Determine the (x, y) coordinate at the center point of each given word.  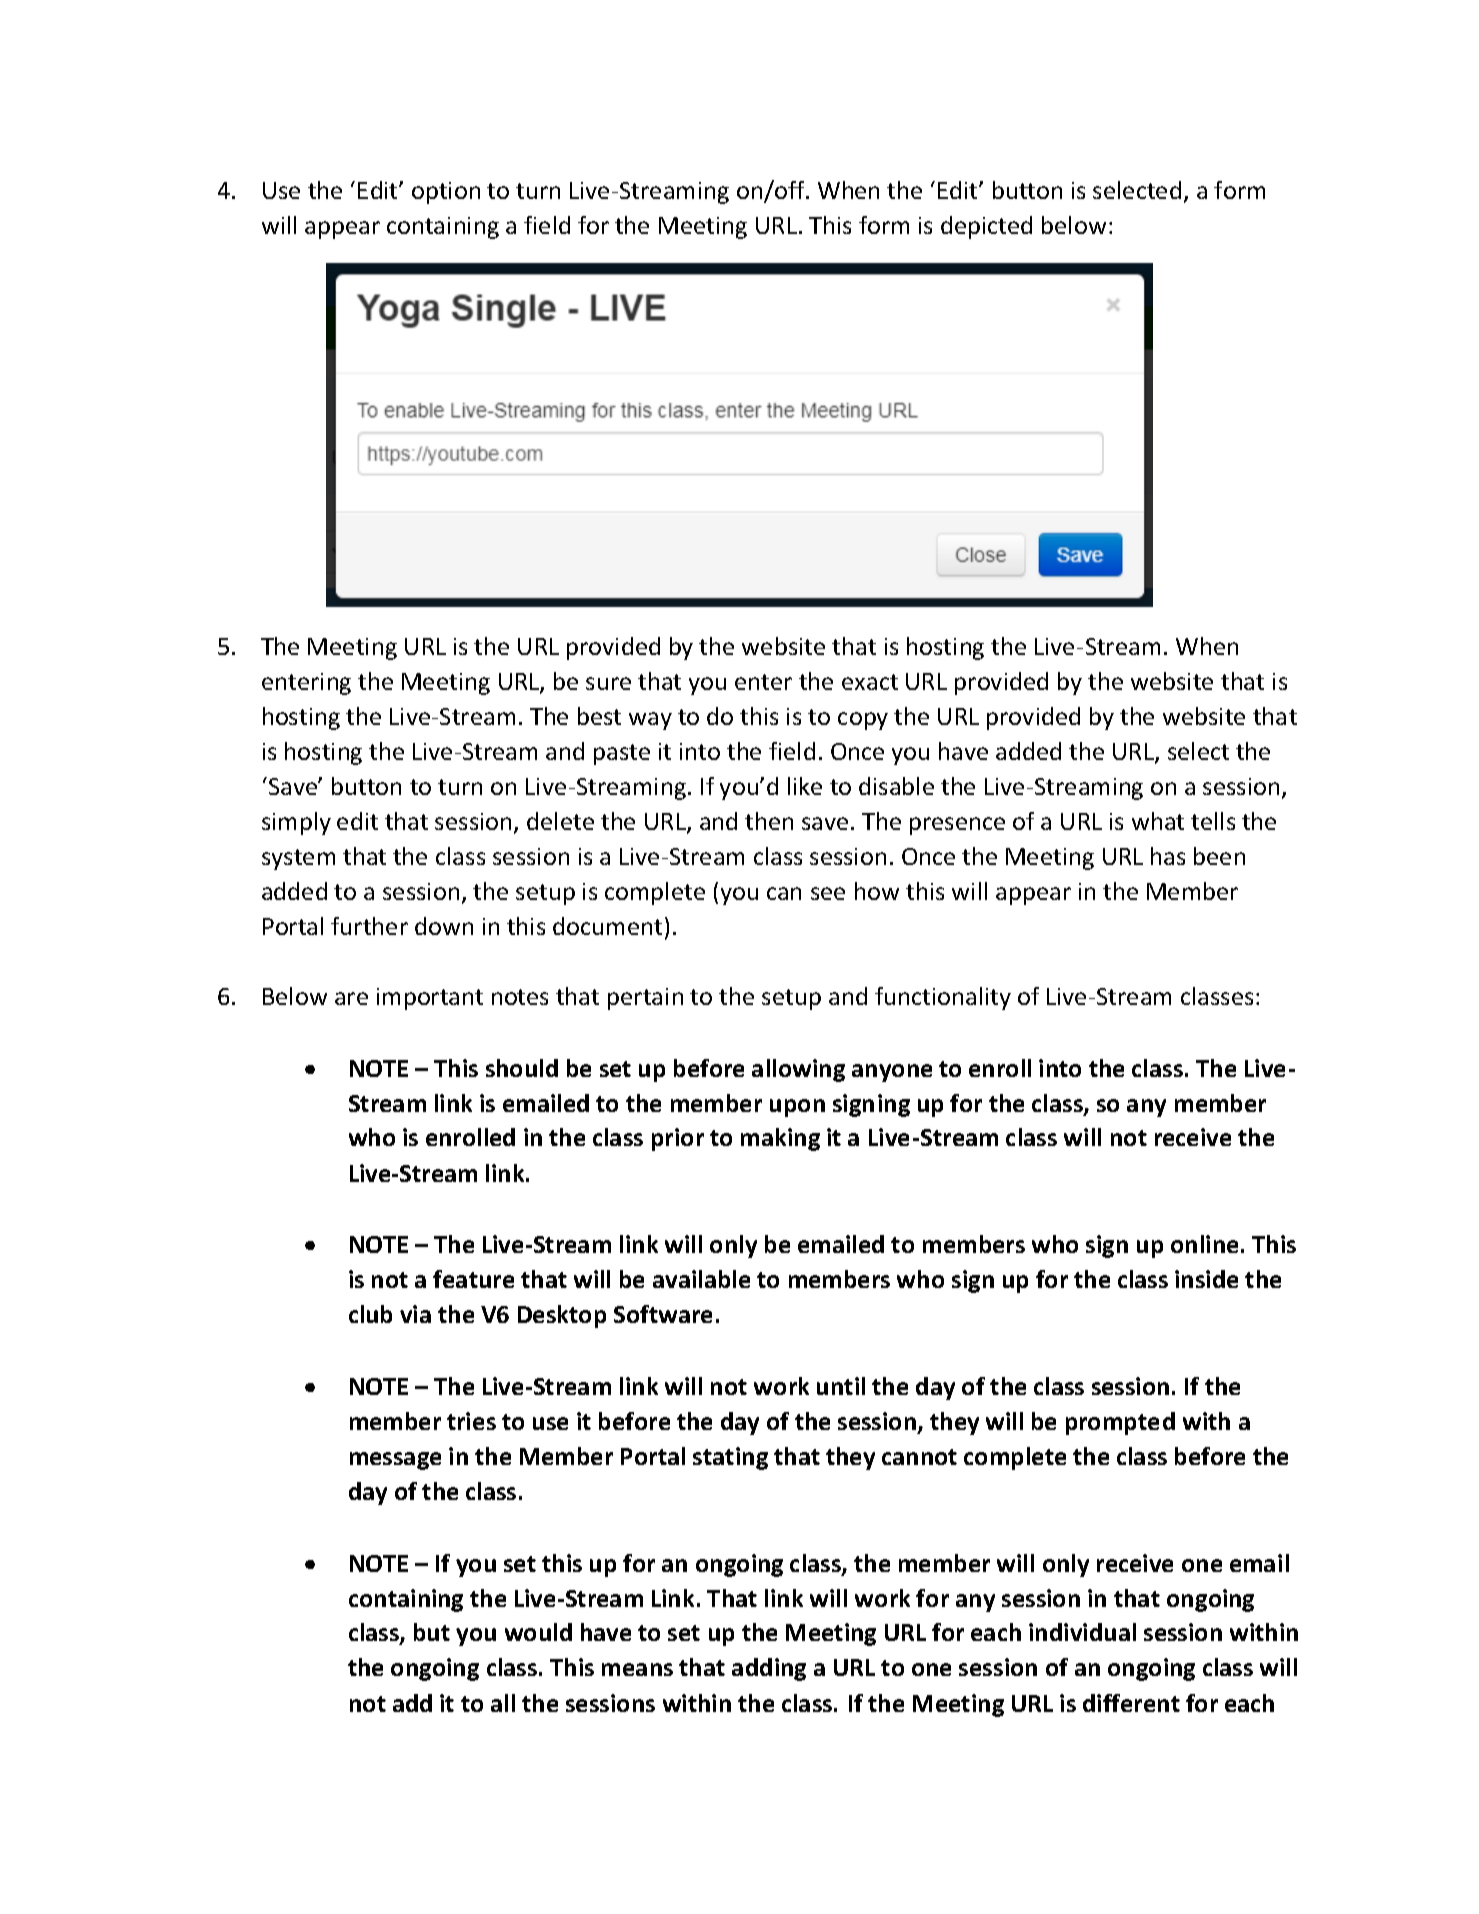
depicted (986, 227)
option (446, 193)
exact (870, 682)
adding (769, 1669)
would (538, 1632)
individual (1082, 1632)
